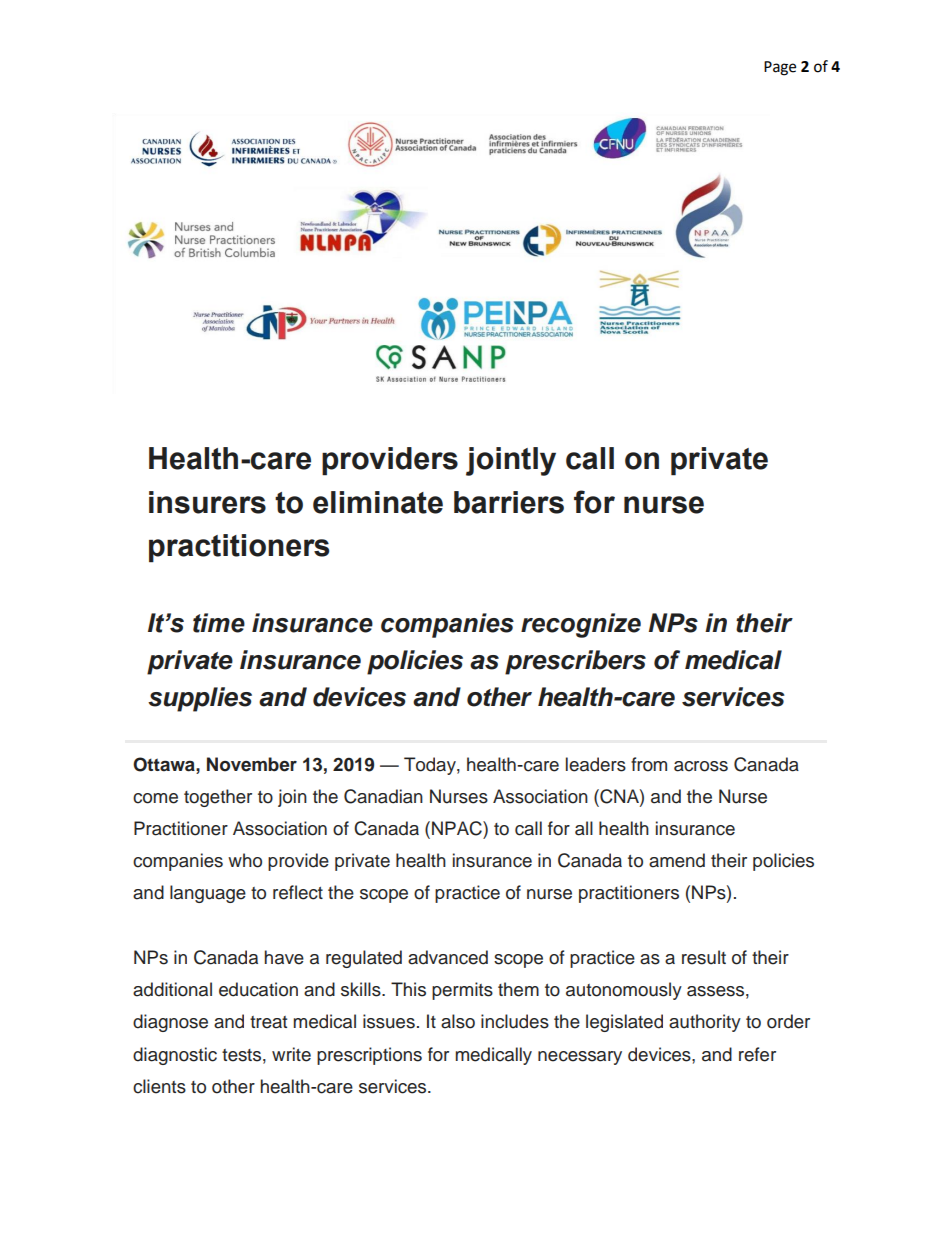  I want to click on also, so click(458, 1021).
